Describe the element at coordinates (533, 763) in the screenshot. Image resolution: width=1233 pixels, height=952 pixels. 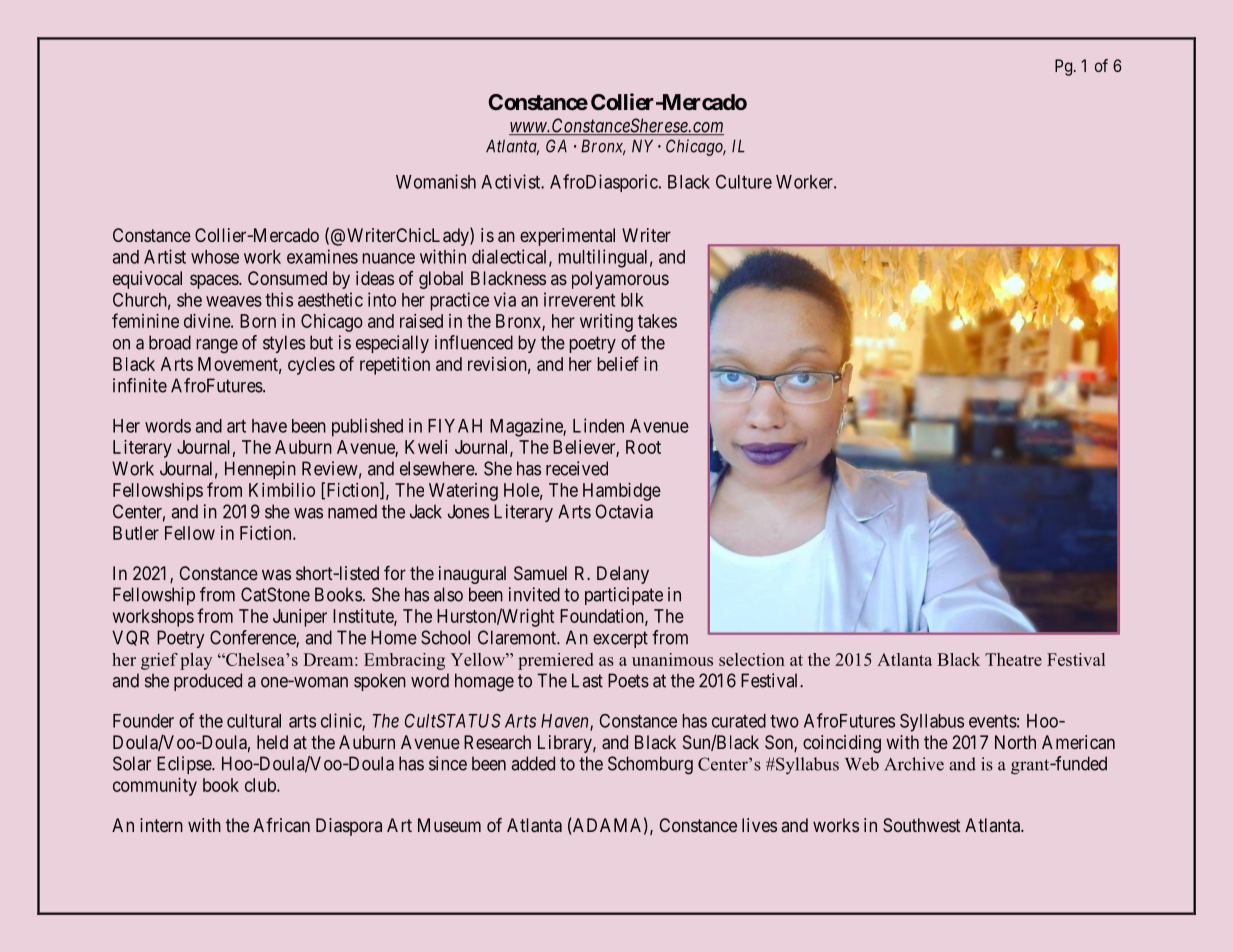
I see `added` at that location.
